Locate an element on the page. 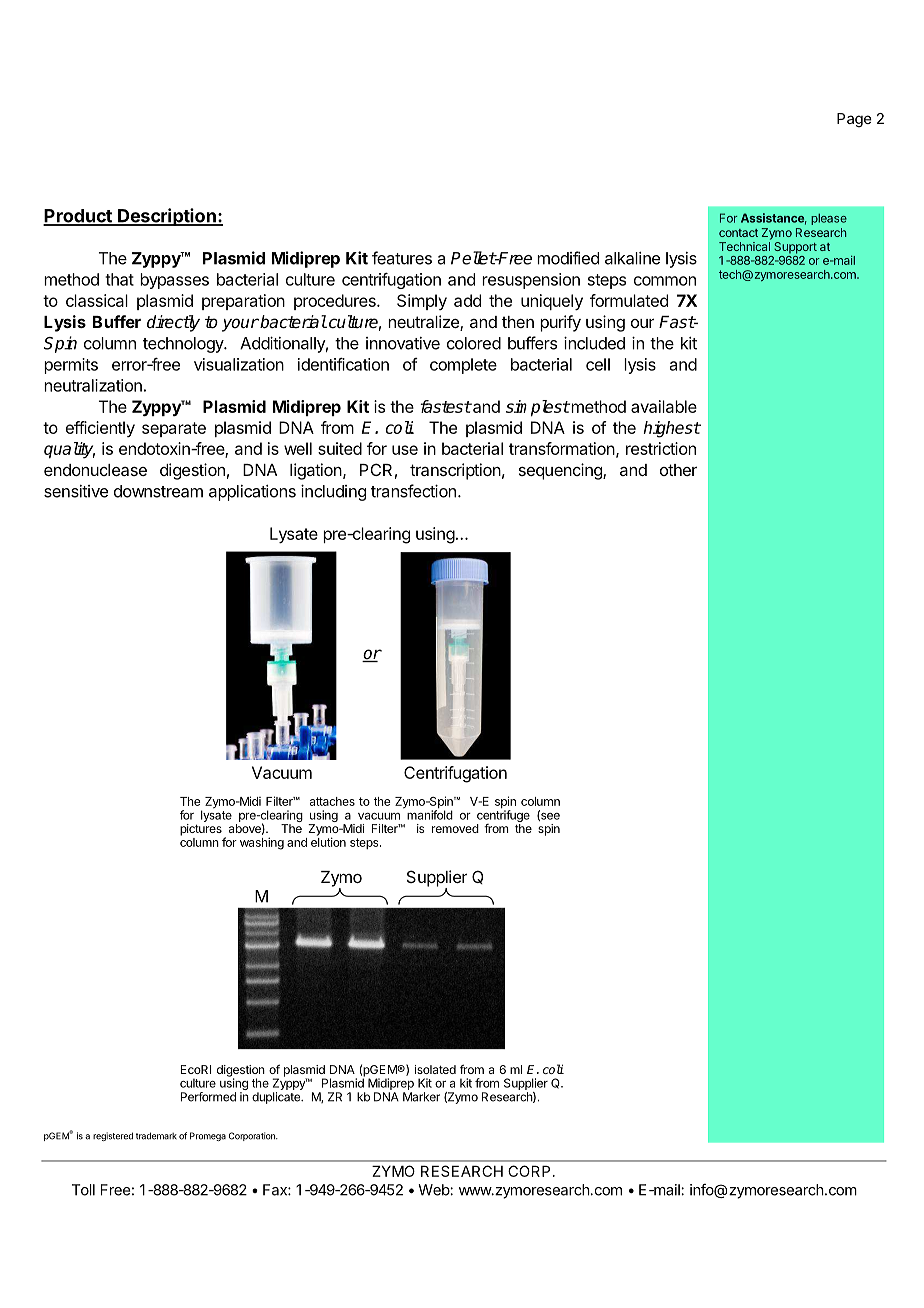 Image resolution: width=924 pixels, height=1308 pixels. isolated is located at coordinates (435, 1069).
